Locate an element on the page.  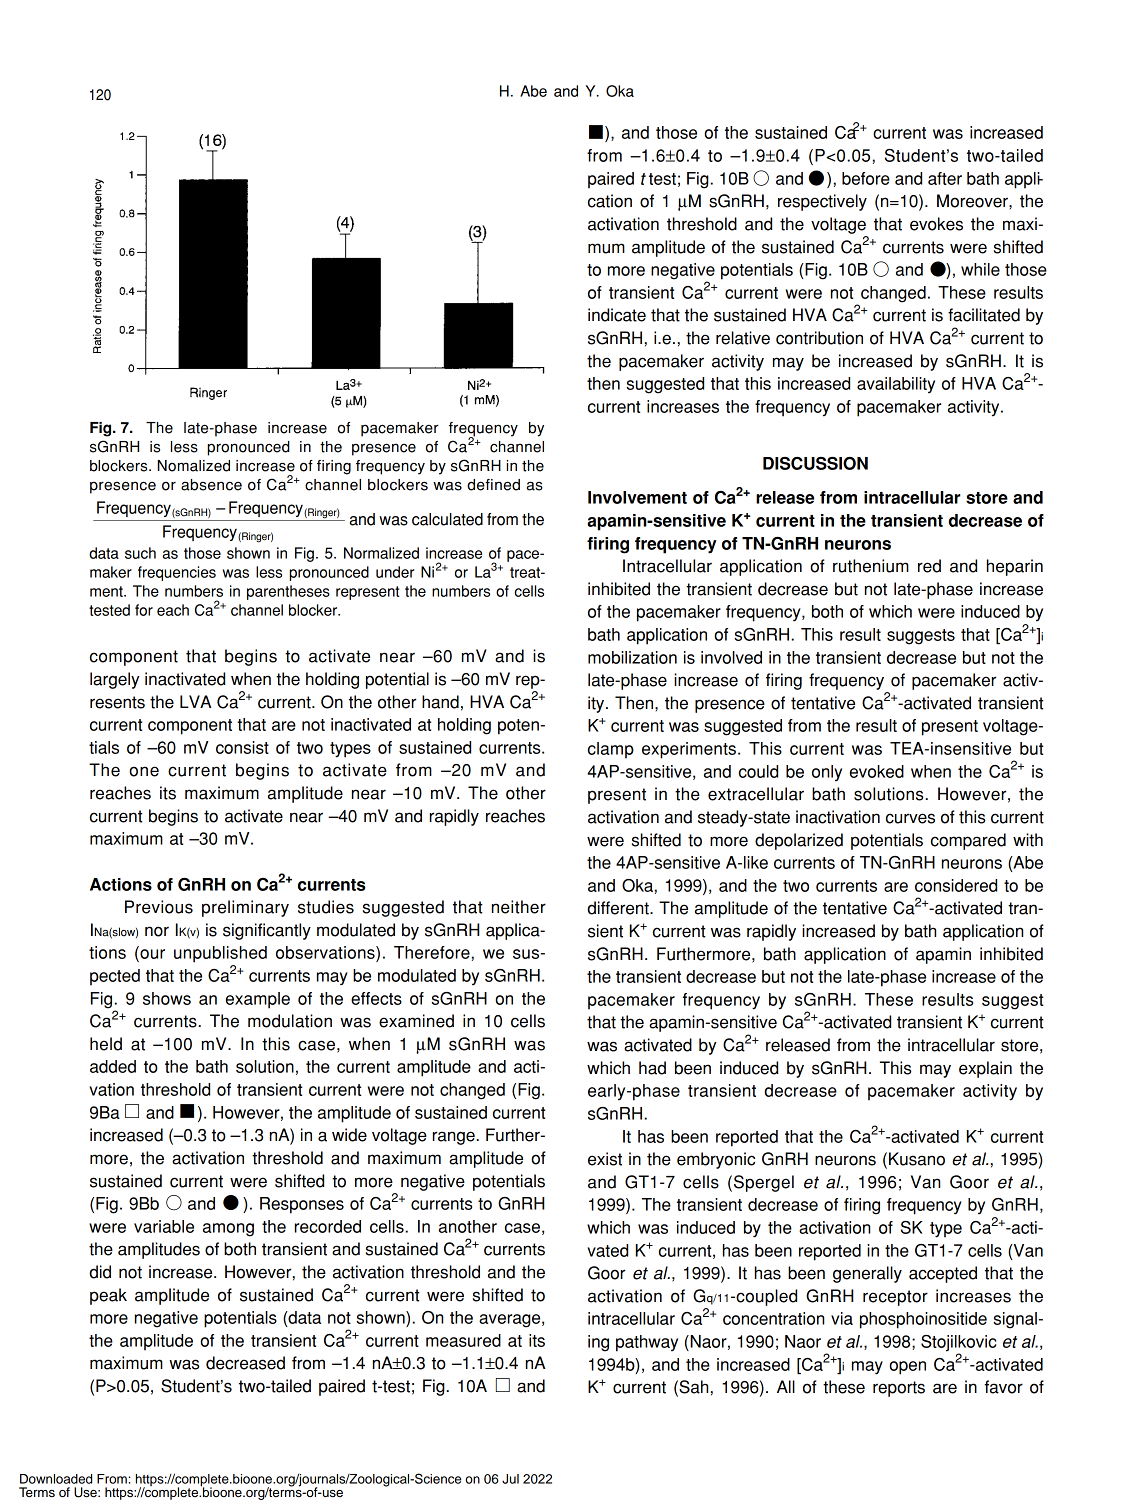
absence is located at coordinates (211, 485).
